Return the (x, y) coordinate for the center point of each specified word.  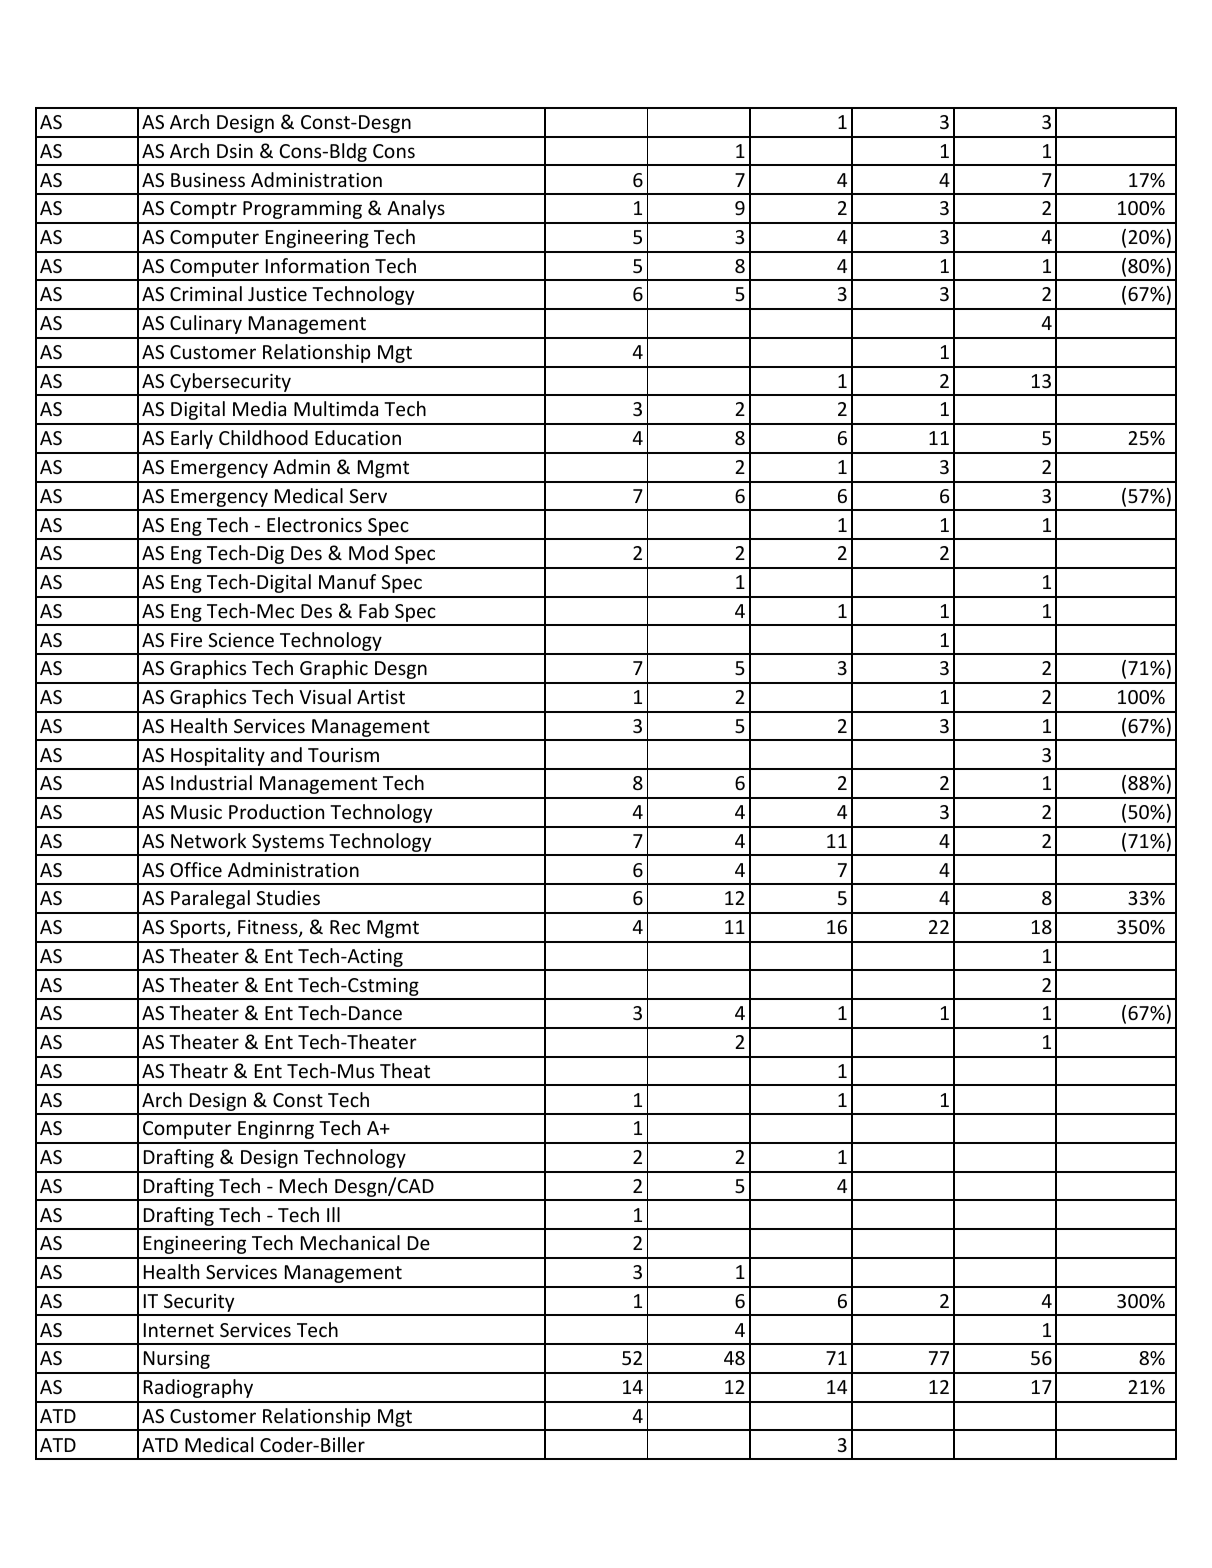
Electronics (314, 524)
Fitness (269, 928)
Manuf (347, 581)
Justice (277, 294)
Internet (179, 1330)
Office (196, 869)
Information (317, 265)
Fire (186, 640)
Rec (345, 927)
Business (208, 180)
